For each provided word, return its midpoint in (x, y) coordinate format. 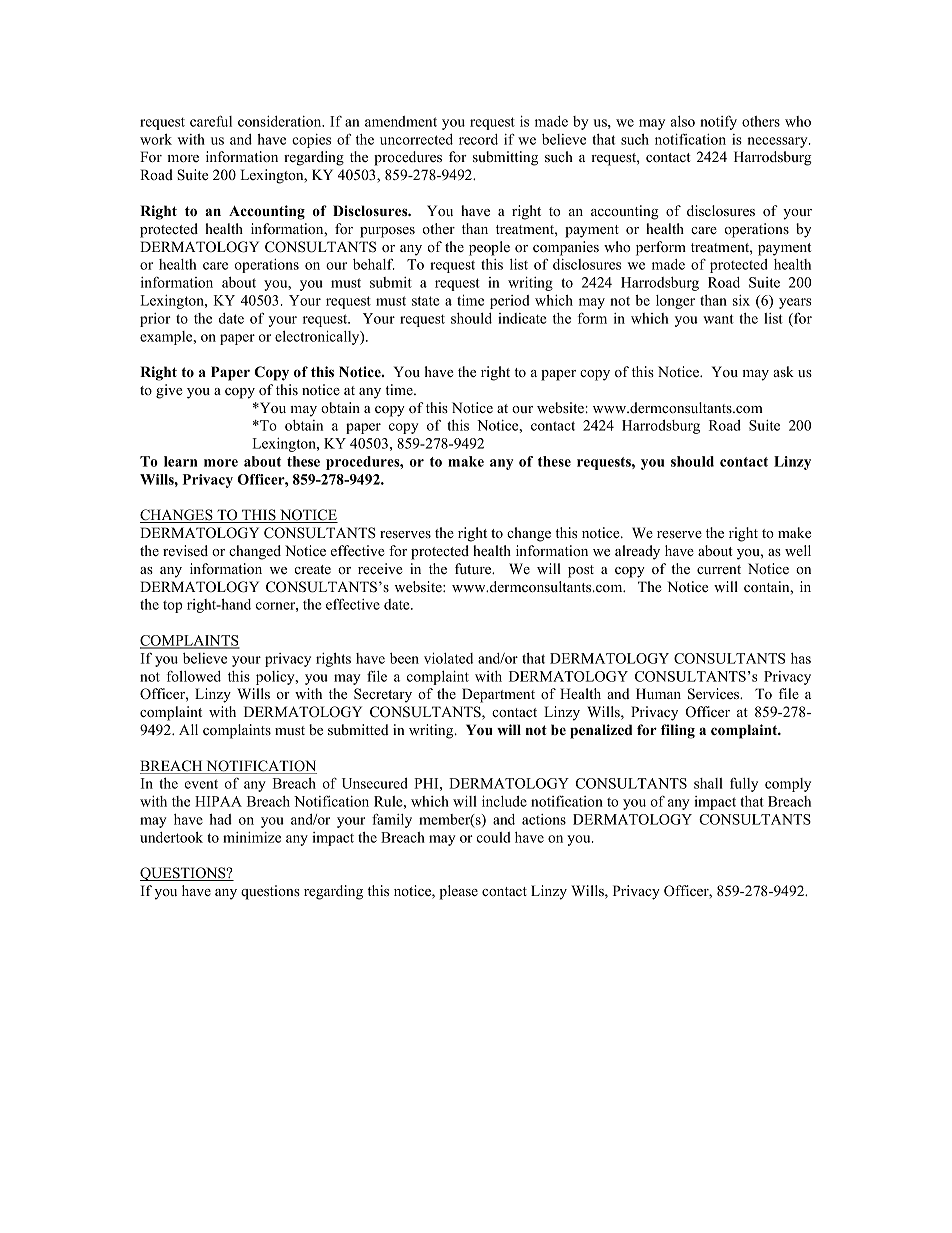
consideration (281, 121)
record (478, 139)
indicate (522, 318)
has (801, 658)
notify (718, 123)
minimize (252, 837)
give (169, 391)
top (172, 606)
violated (448, 658)
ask (783, 371)
